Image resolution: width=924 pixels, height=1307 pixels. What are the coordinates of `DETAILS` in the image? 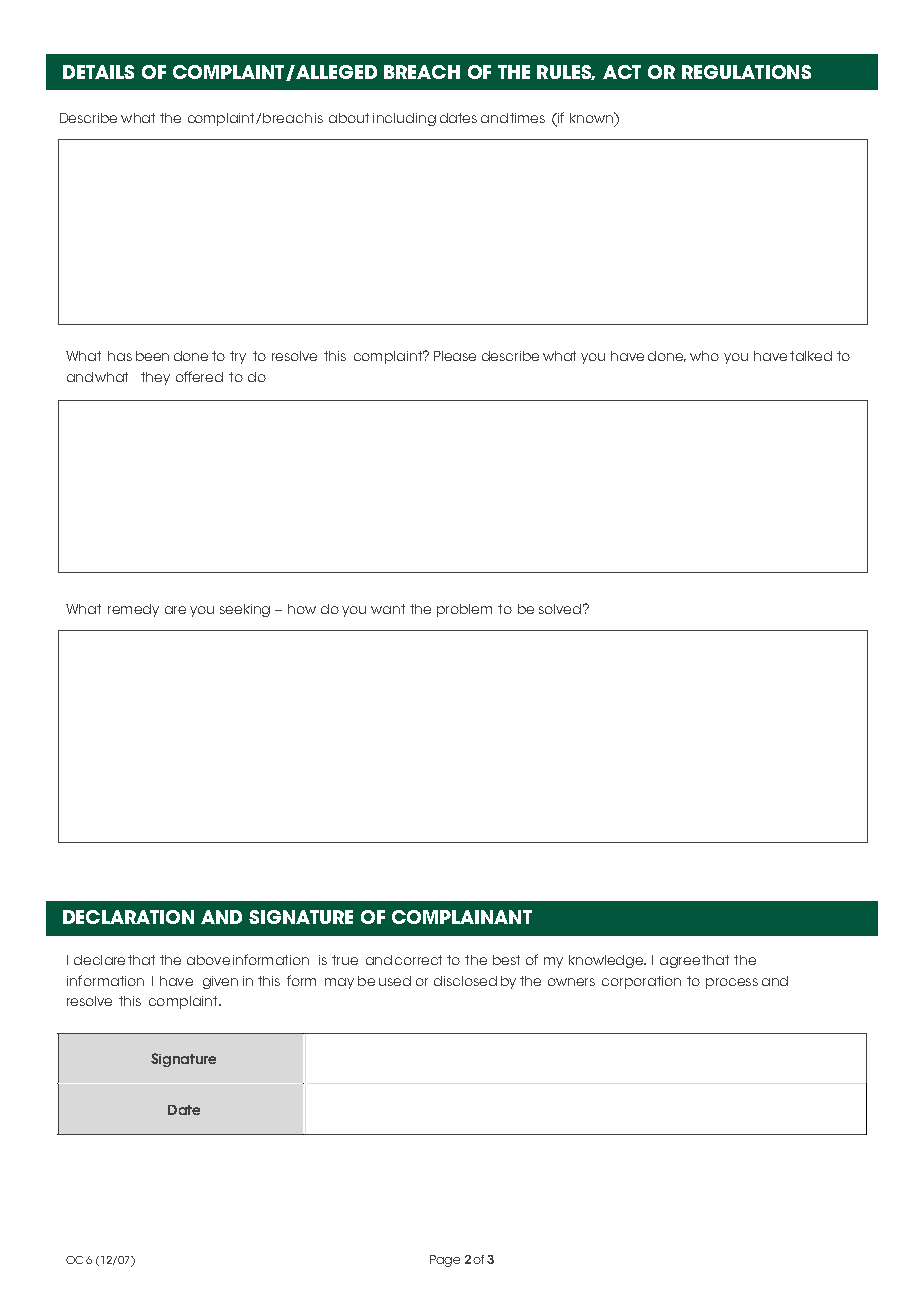 It's located at (98, 72).
